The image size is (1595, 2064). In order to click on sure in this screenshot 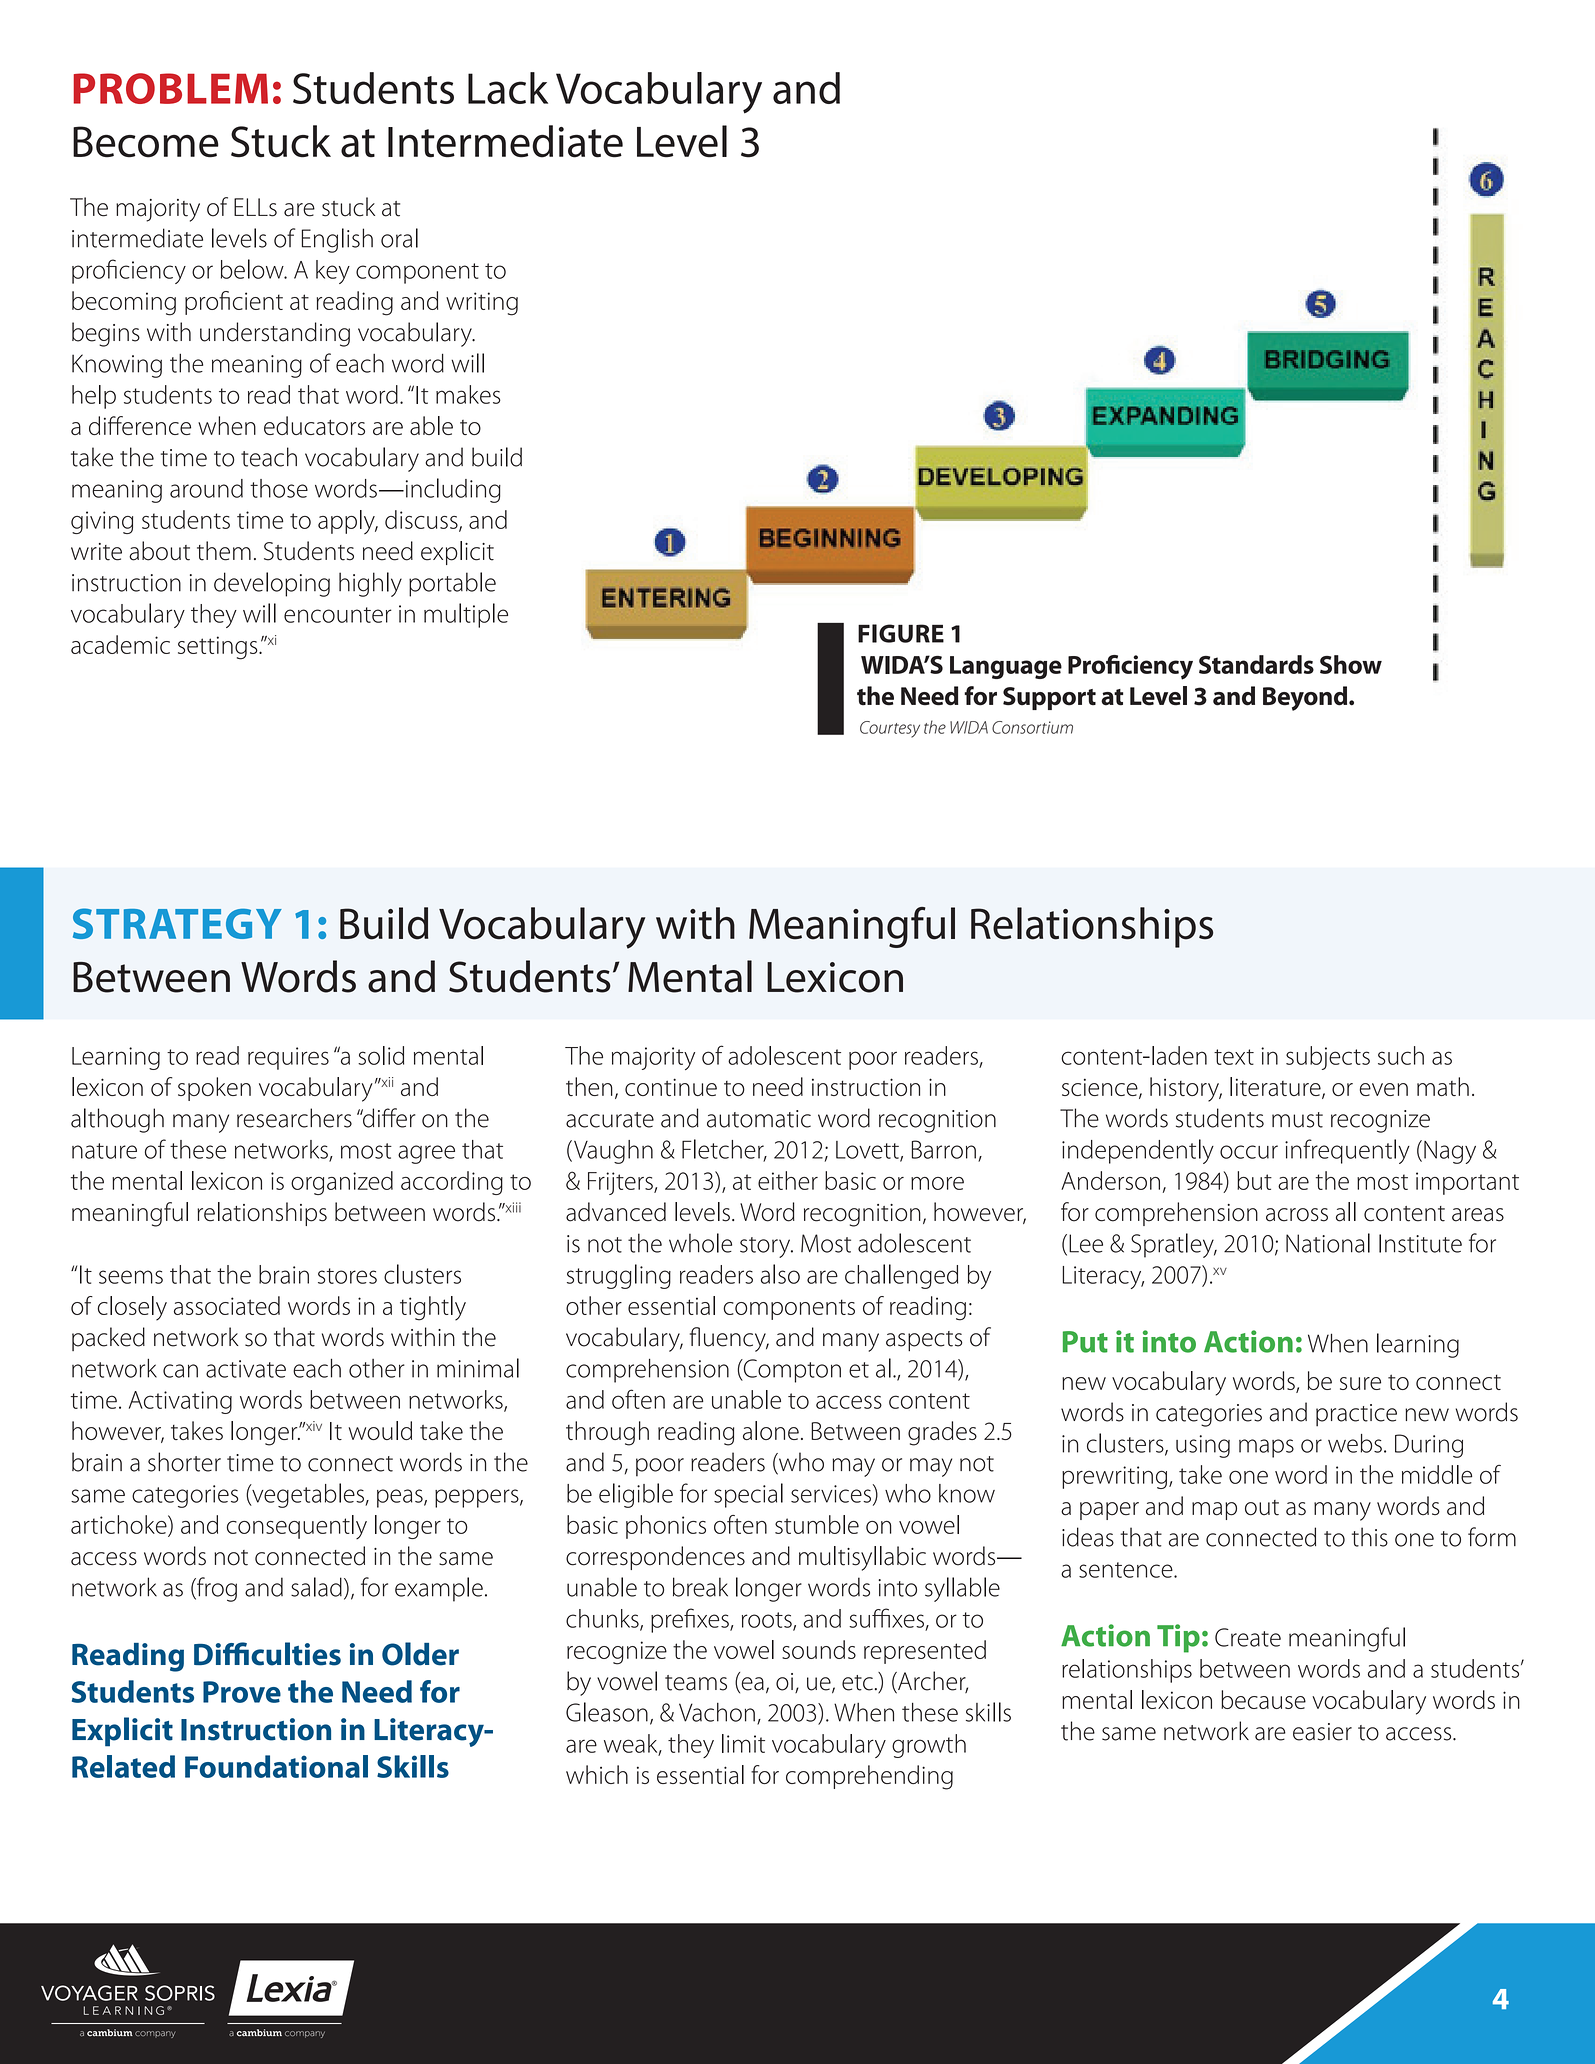, I will do `click(1360, 1383)`.
